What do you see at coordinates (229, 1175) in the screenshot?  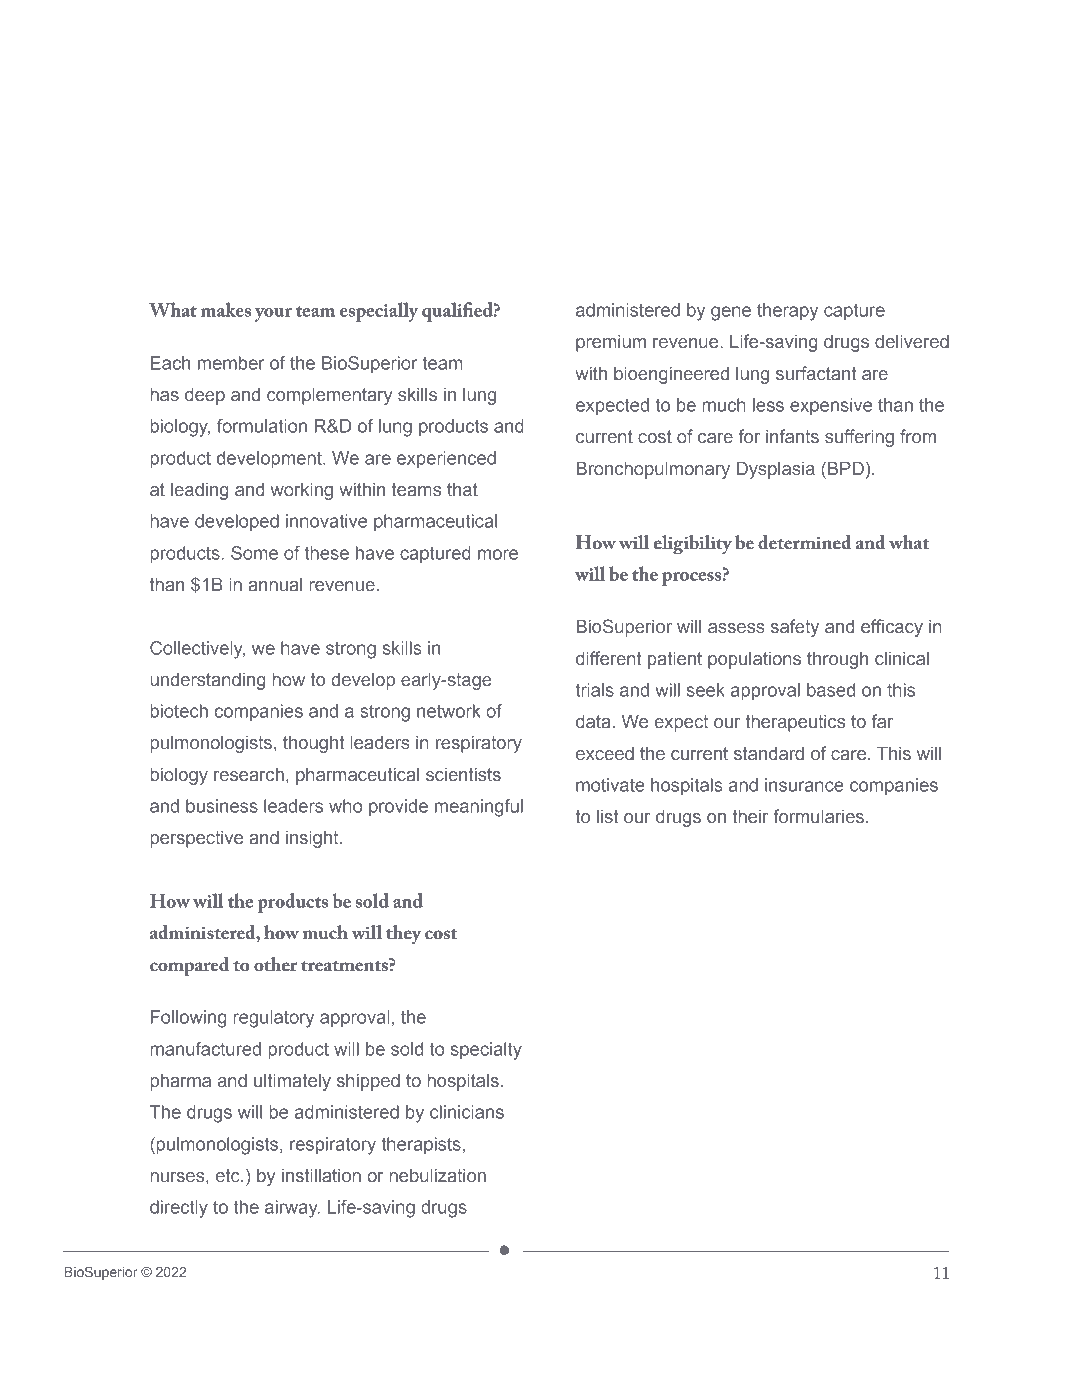 I see `etc` at bounding box center [229, 1175].
